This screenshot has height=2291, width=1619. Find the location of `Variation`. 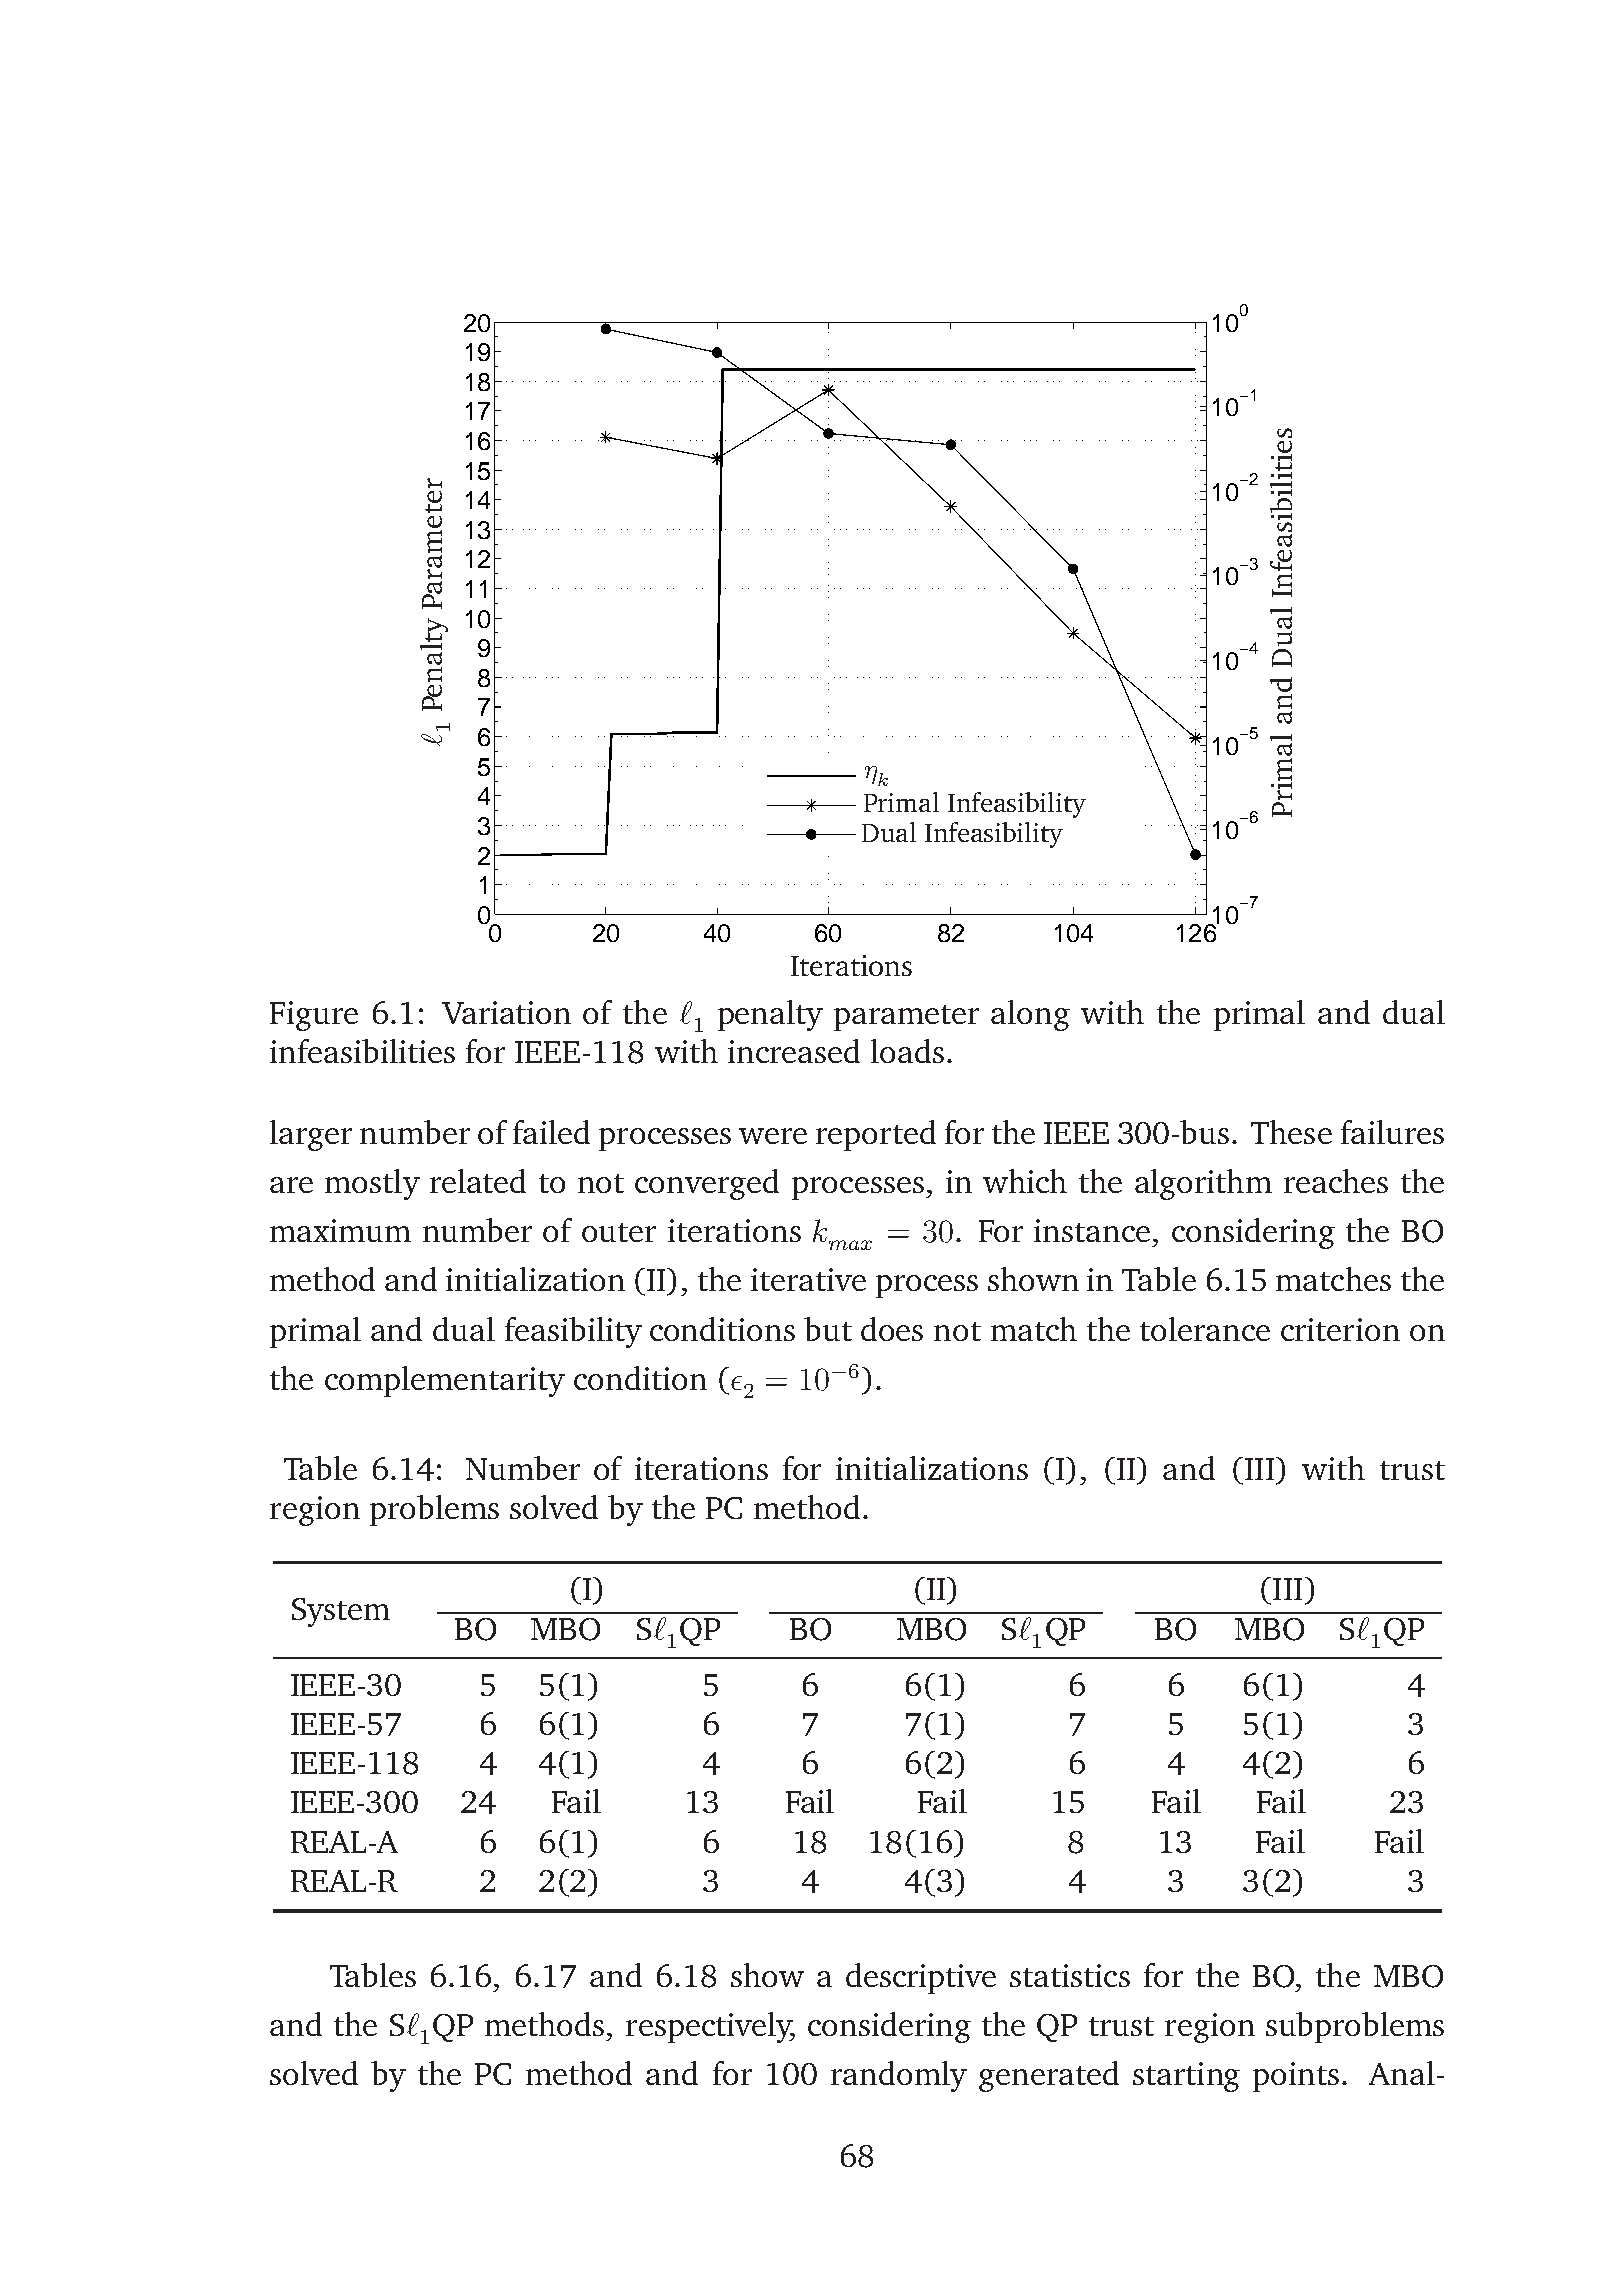

Variation is located at coordinates (506, 1012).
